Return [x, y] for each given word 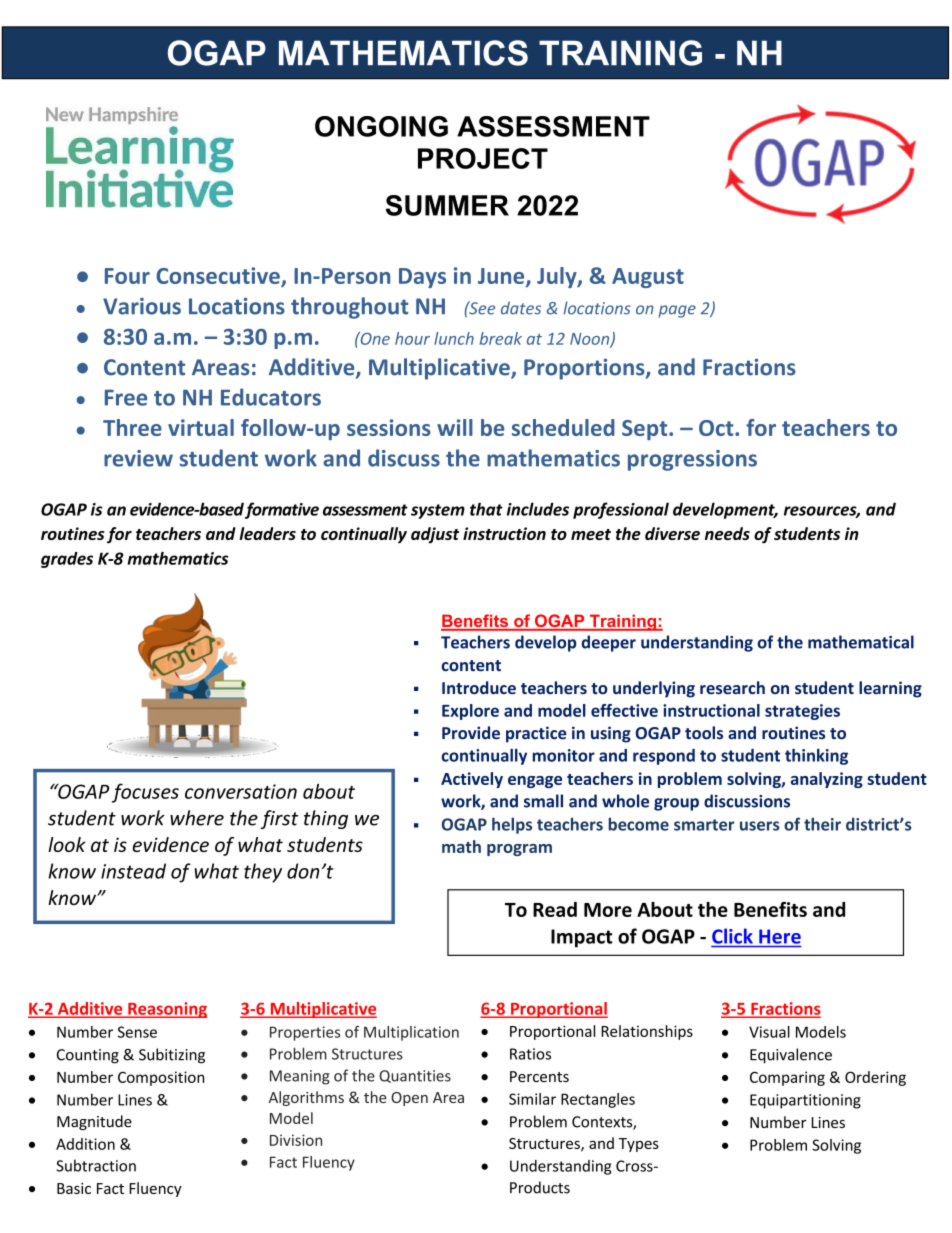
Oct [717, 428]
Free [126, 398]
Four [127, 276]
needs [727, 533]
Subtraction [96, 1165]
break [501, 338]
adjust [435, 535]
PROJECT [483, 158]
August [648, 278]
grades [67, 560]
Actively [472, 780]
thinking [816, 757]
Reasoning [166, 1010]
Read [555, 909]
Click [732, 936]
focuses [145, 793]
